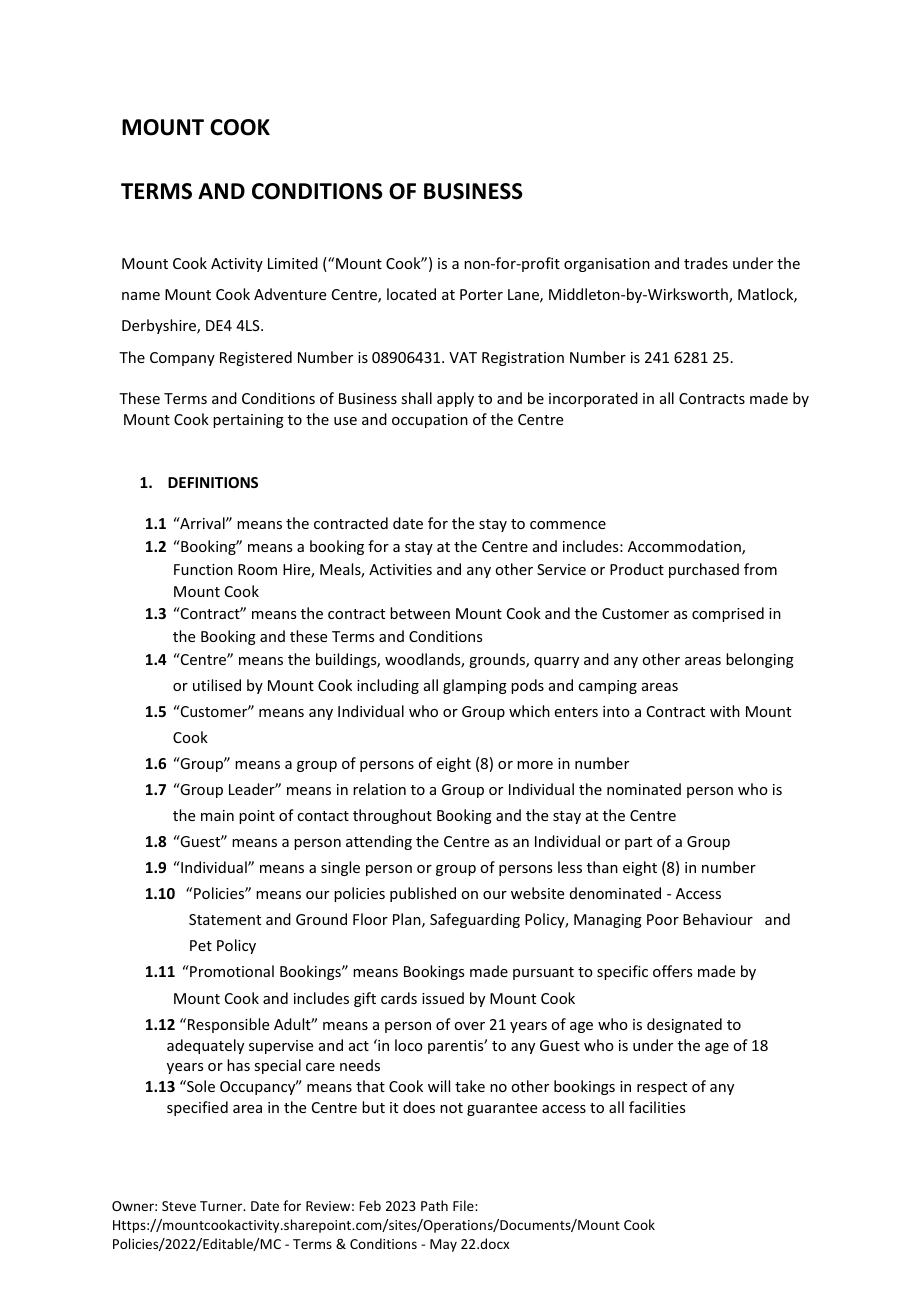 The height and width of the screenshot is (1308, 924). Describe the element at coordinates (225, 919) in the screenshot. I see `Statement` at that location.
